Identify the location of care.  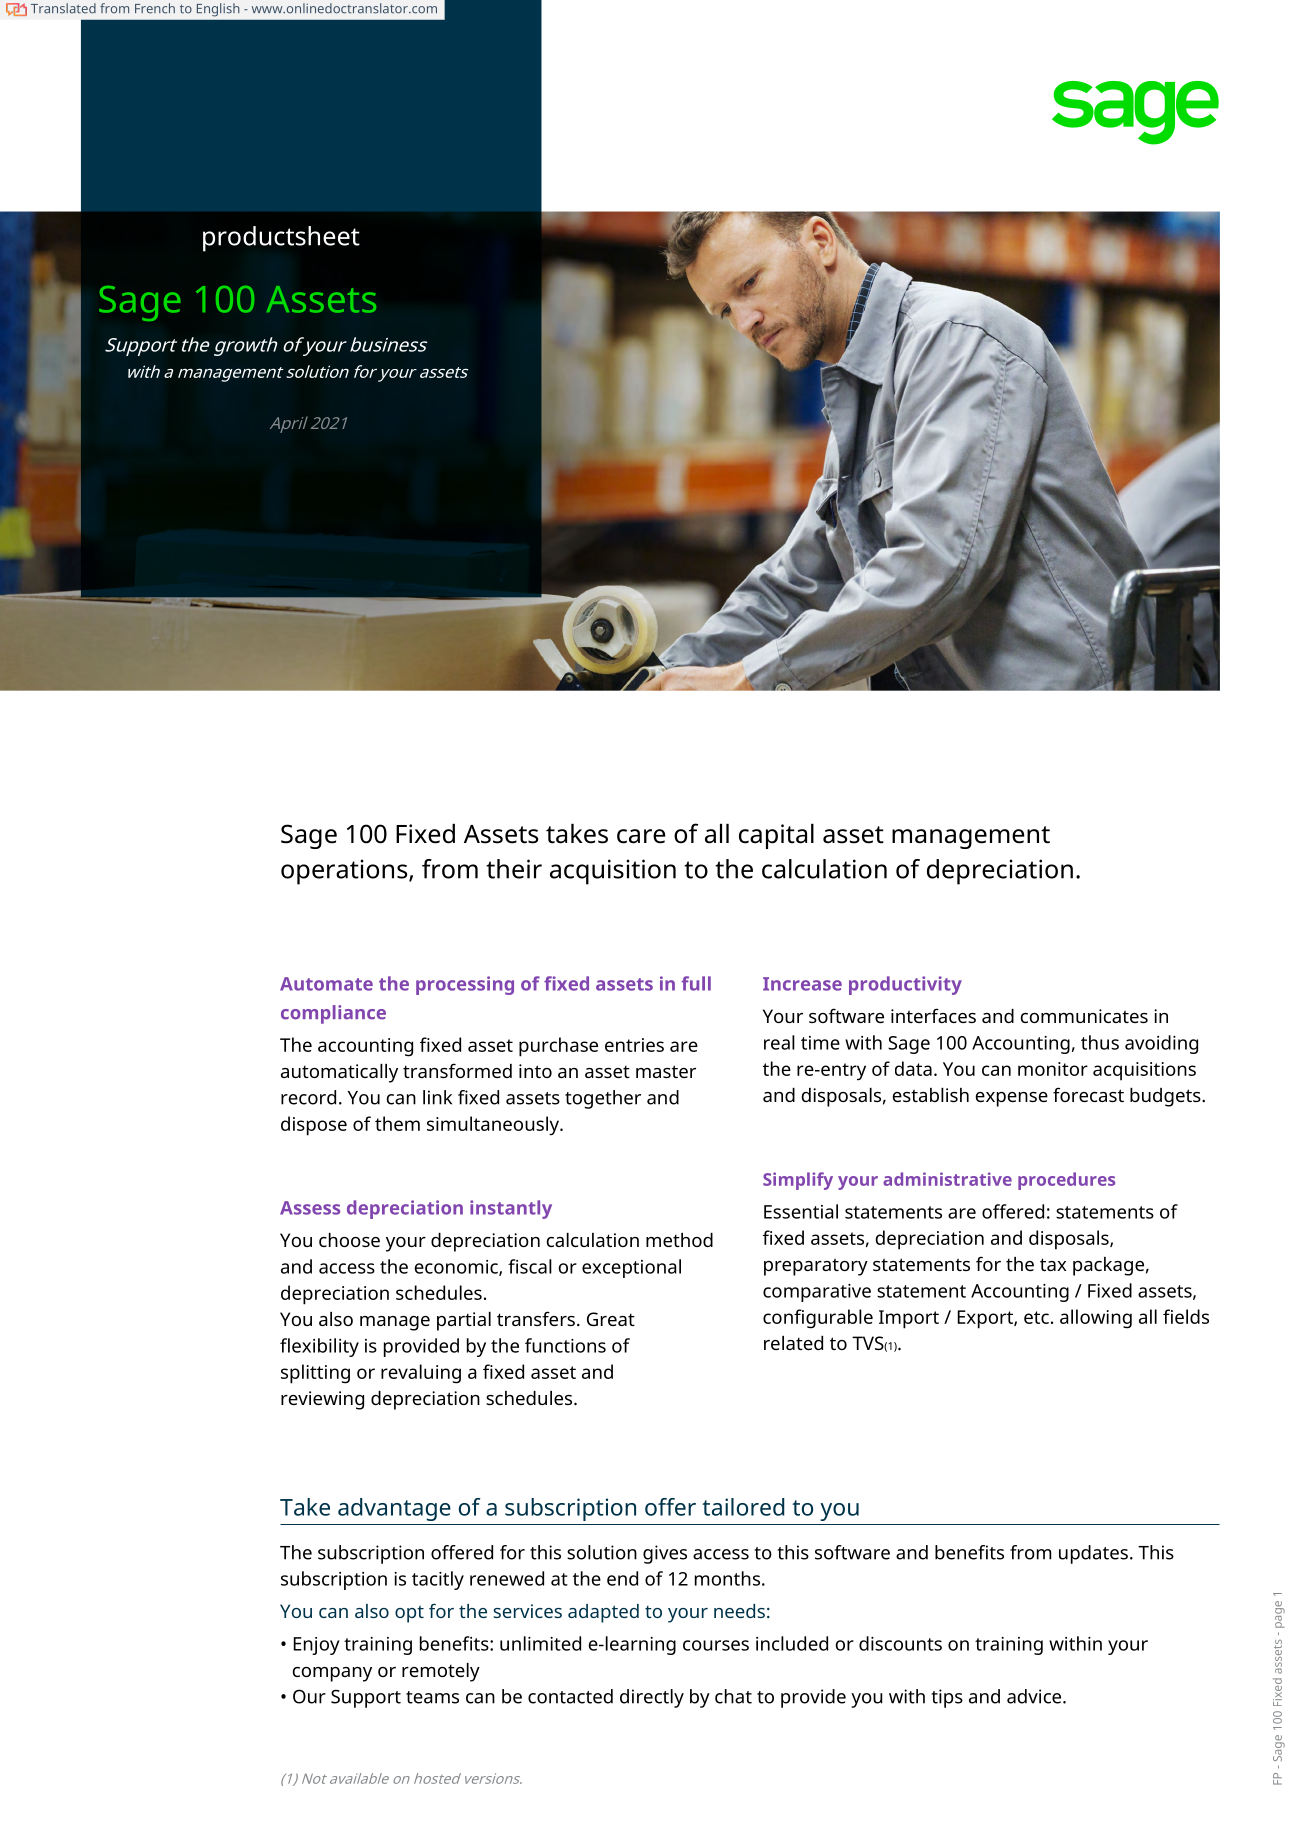
(641, 836).
